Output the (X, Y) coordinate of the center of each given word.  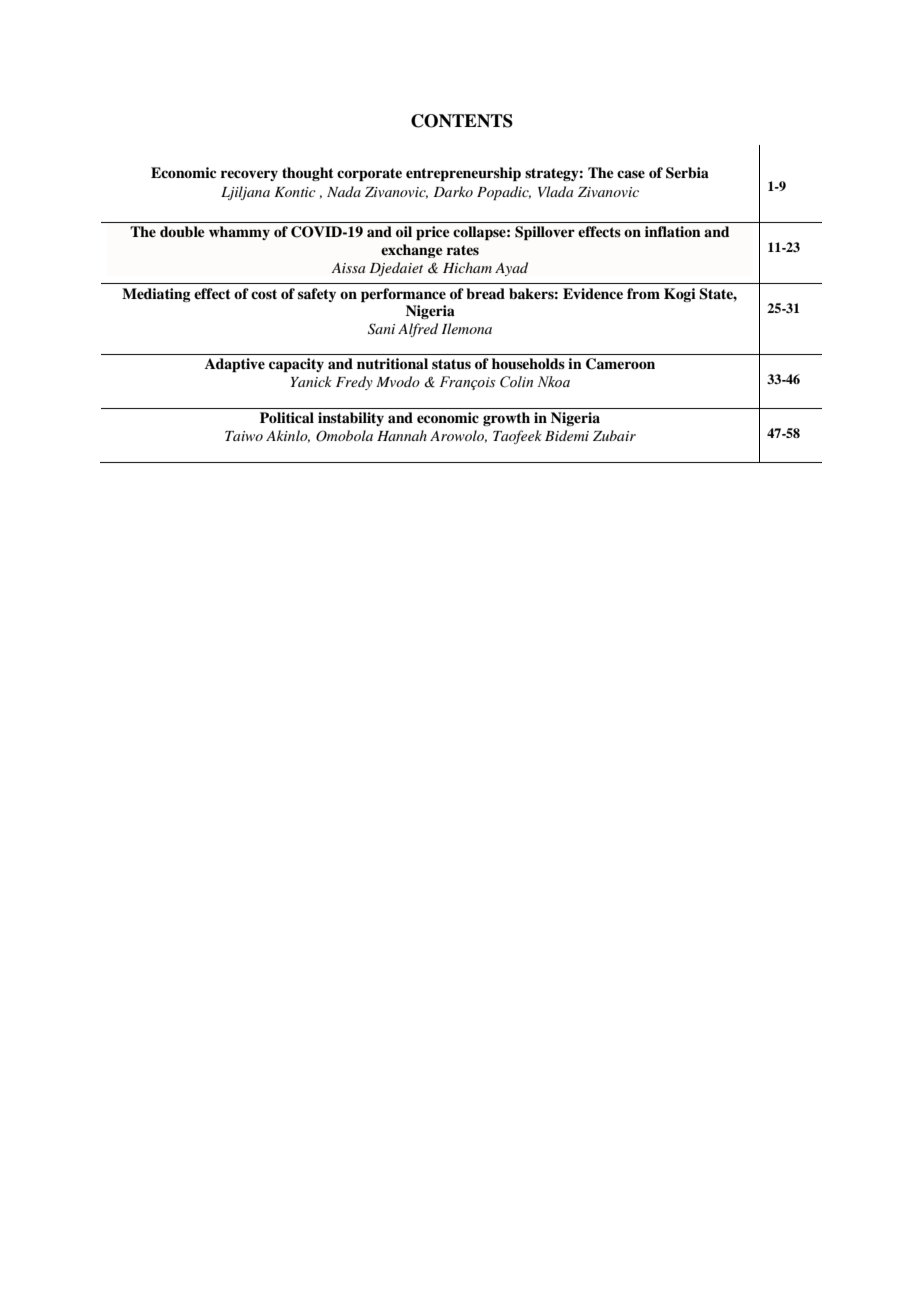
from (643, 293)
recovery (249, 175)
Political (287, 417)
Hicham (467, 267)
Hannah (402, 435)
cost (264, 294)
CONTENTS (462, 121)
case (631, 174)
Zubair (614, 435)
